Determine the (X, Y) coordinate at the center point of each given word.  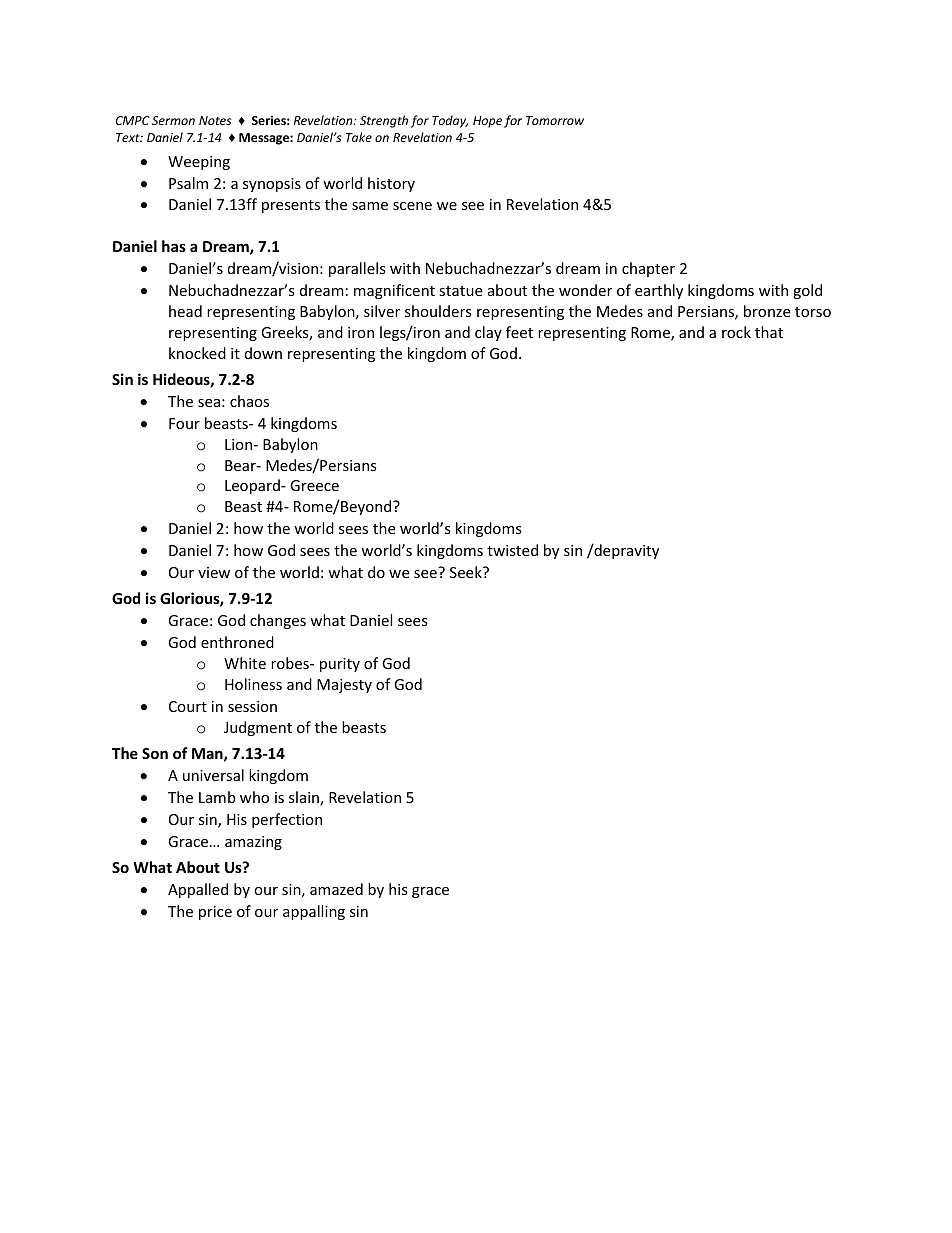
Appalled (198, 890)
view (214, 572)
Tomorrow (555, 120)
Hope (487, 122)
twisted (512, 550)
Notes (215, 120)
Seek (467, 572)
